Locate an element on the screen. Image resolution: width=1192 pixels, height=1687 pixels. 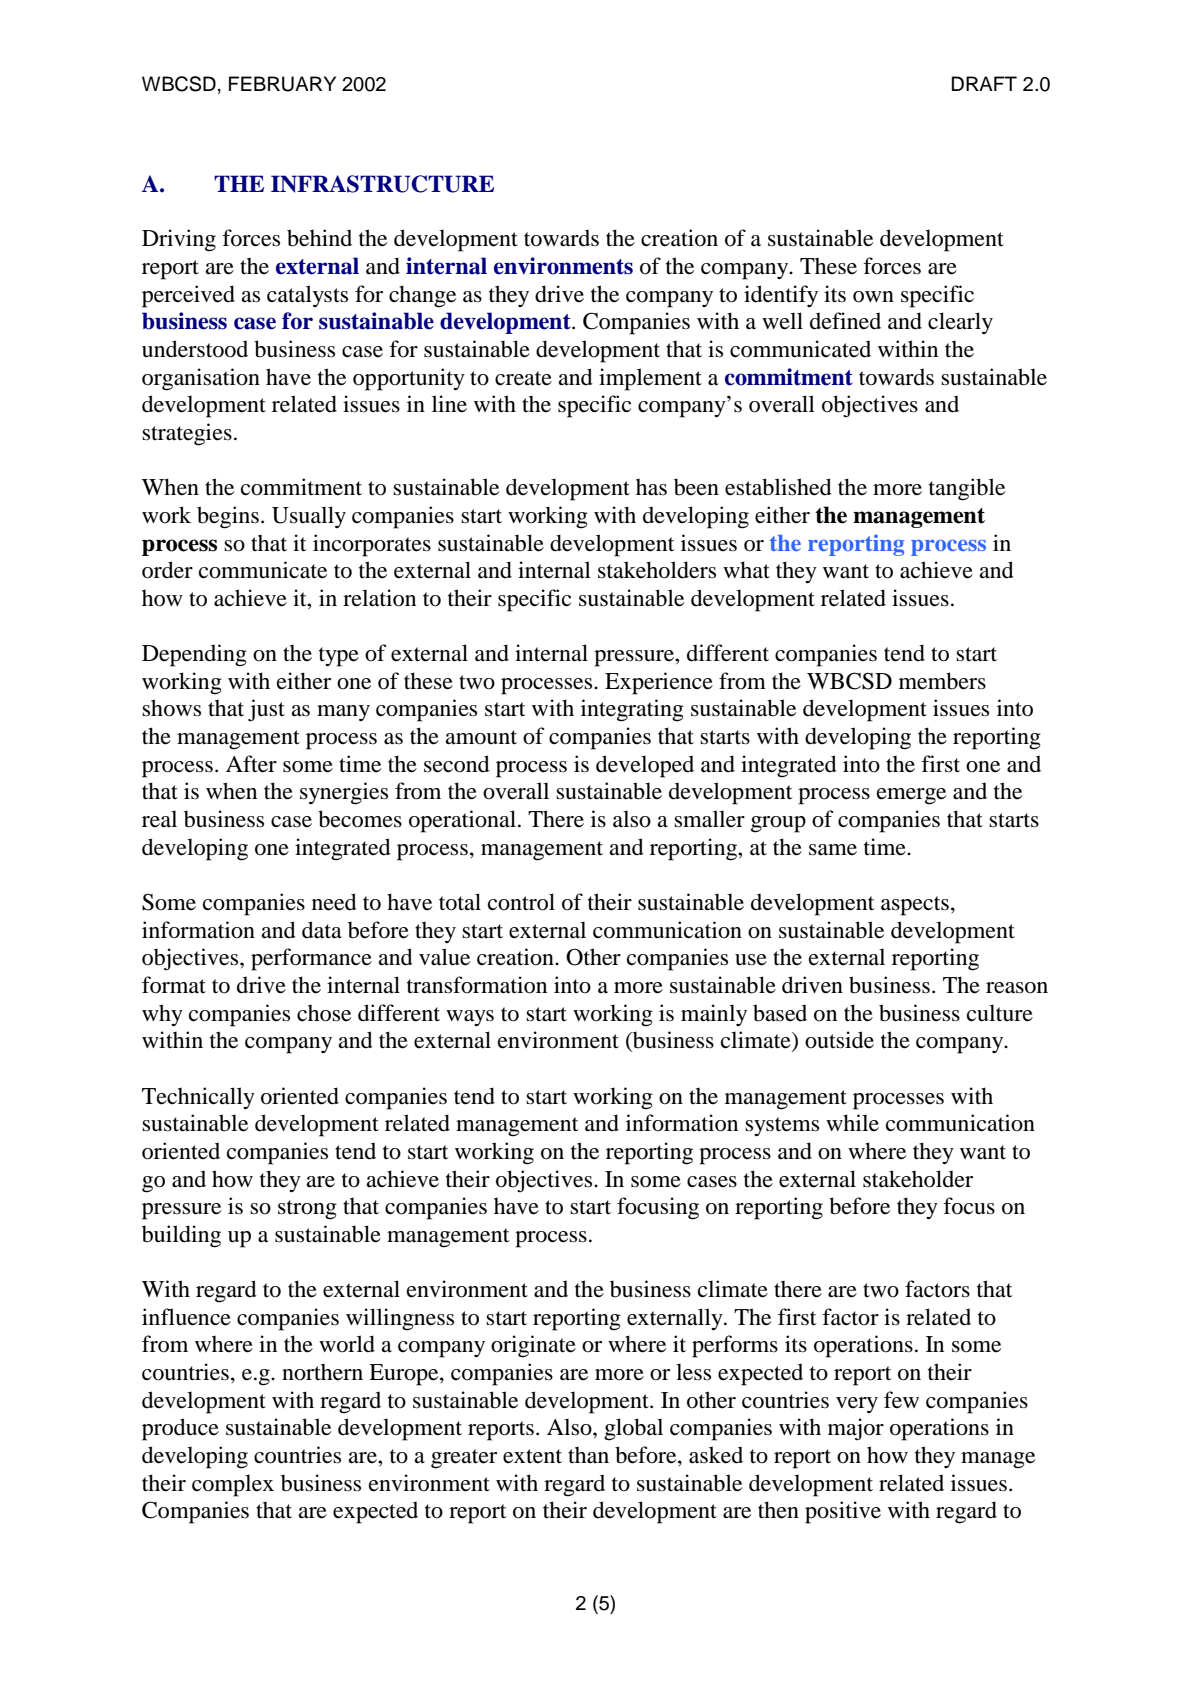
tangible is located at coordinates (967, 489).
